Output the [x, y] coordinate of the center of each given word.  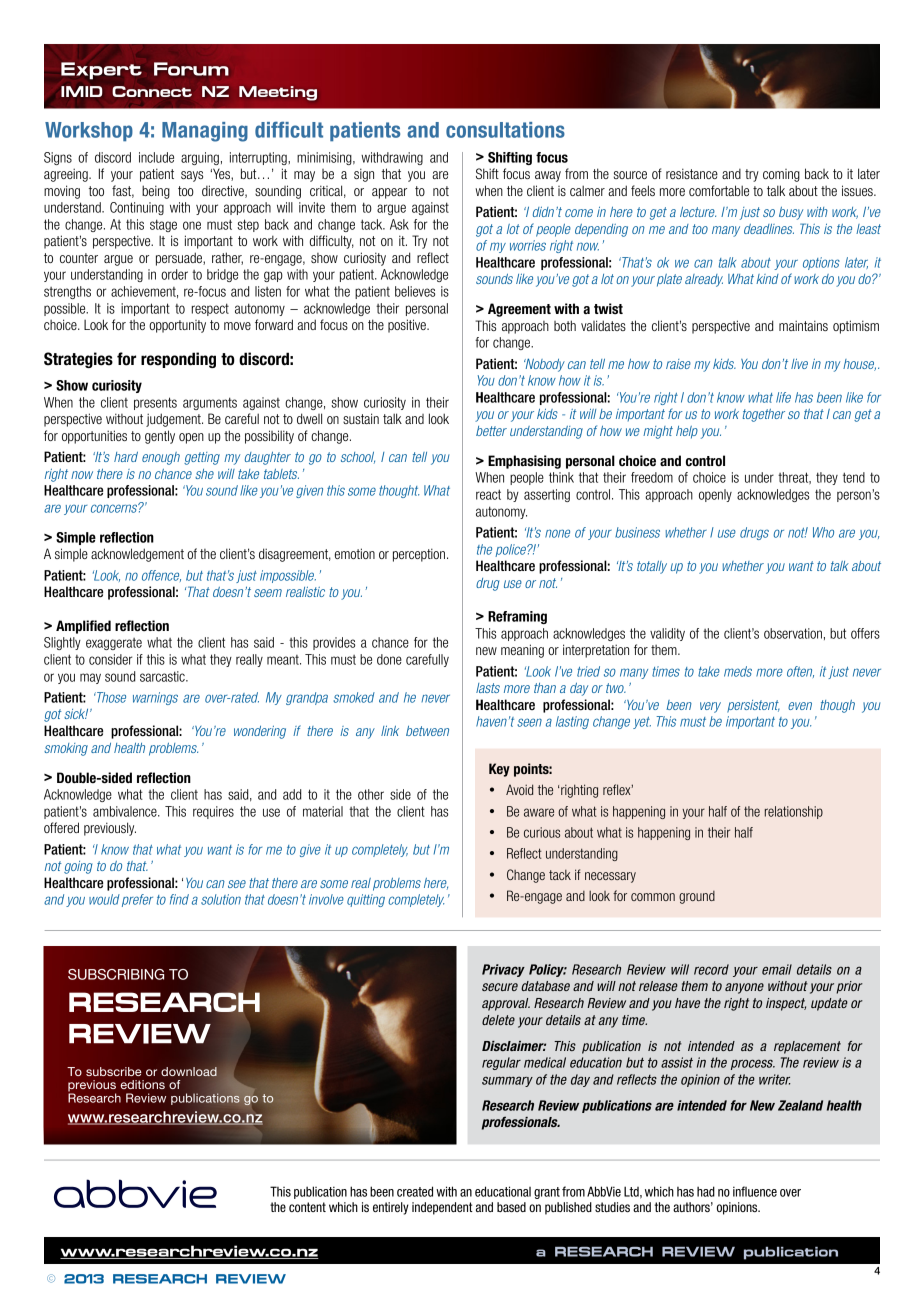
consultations [505, 130]
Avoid [519, 789]
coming [781, 175]
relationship [794, 812]
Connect [152, 91]
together [764, 415]
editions [142, 1084]
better [491, 431]
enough [161, 458]
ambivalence [126, 811]
